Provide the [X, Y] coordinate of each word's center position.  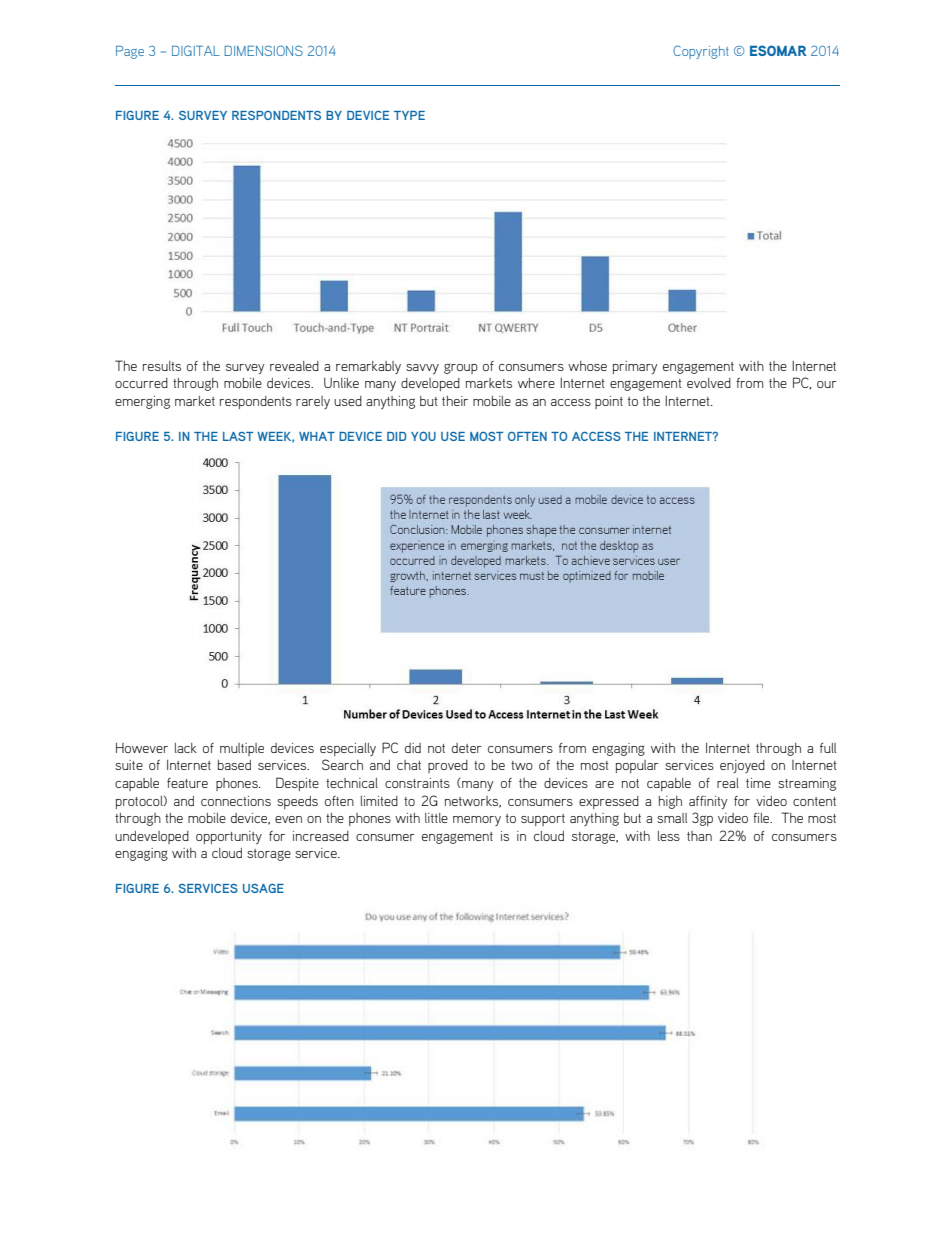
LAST [238, 436]
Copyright [701, 52]
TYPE [409, 115]
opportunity [229, 837]
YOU [423, 436]
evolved [709, 383]
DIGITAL [196, 50]
